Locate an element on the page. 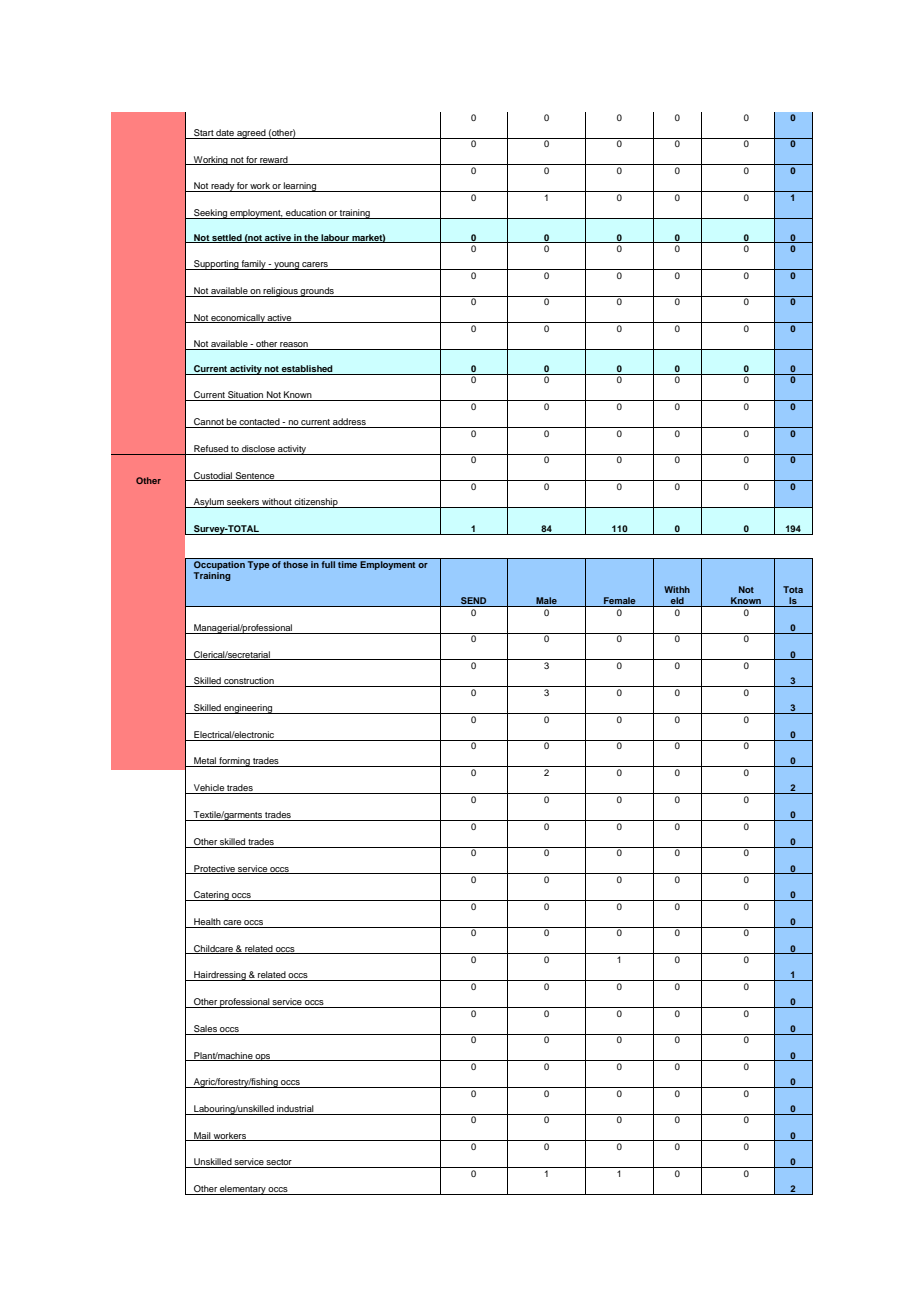  learning is located at coordinates (300, 187).
